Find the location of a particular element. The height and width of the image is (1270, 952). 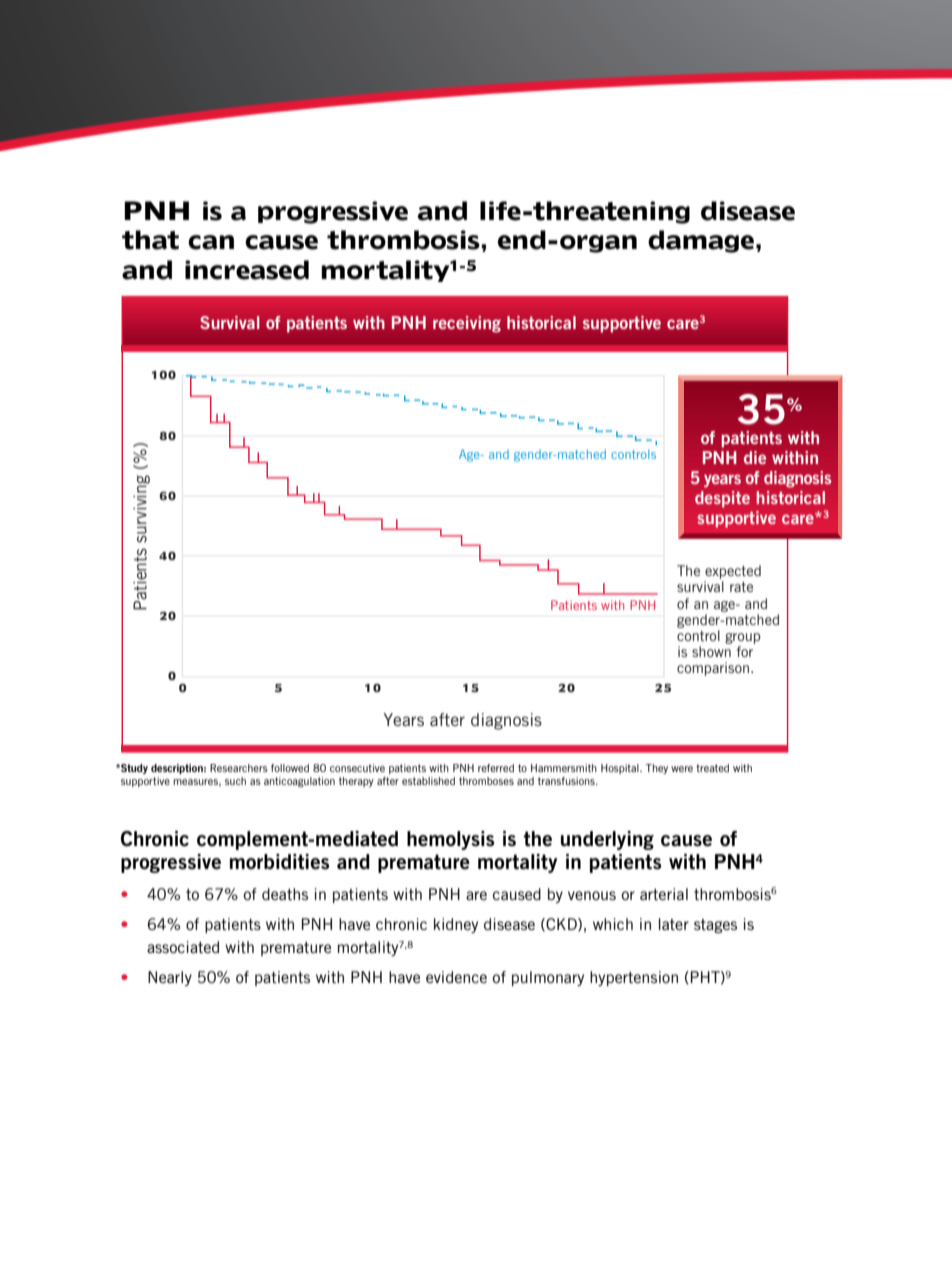

can is located at coordinates (211, 242).
